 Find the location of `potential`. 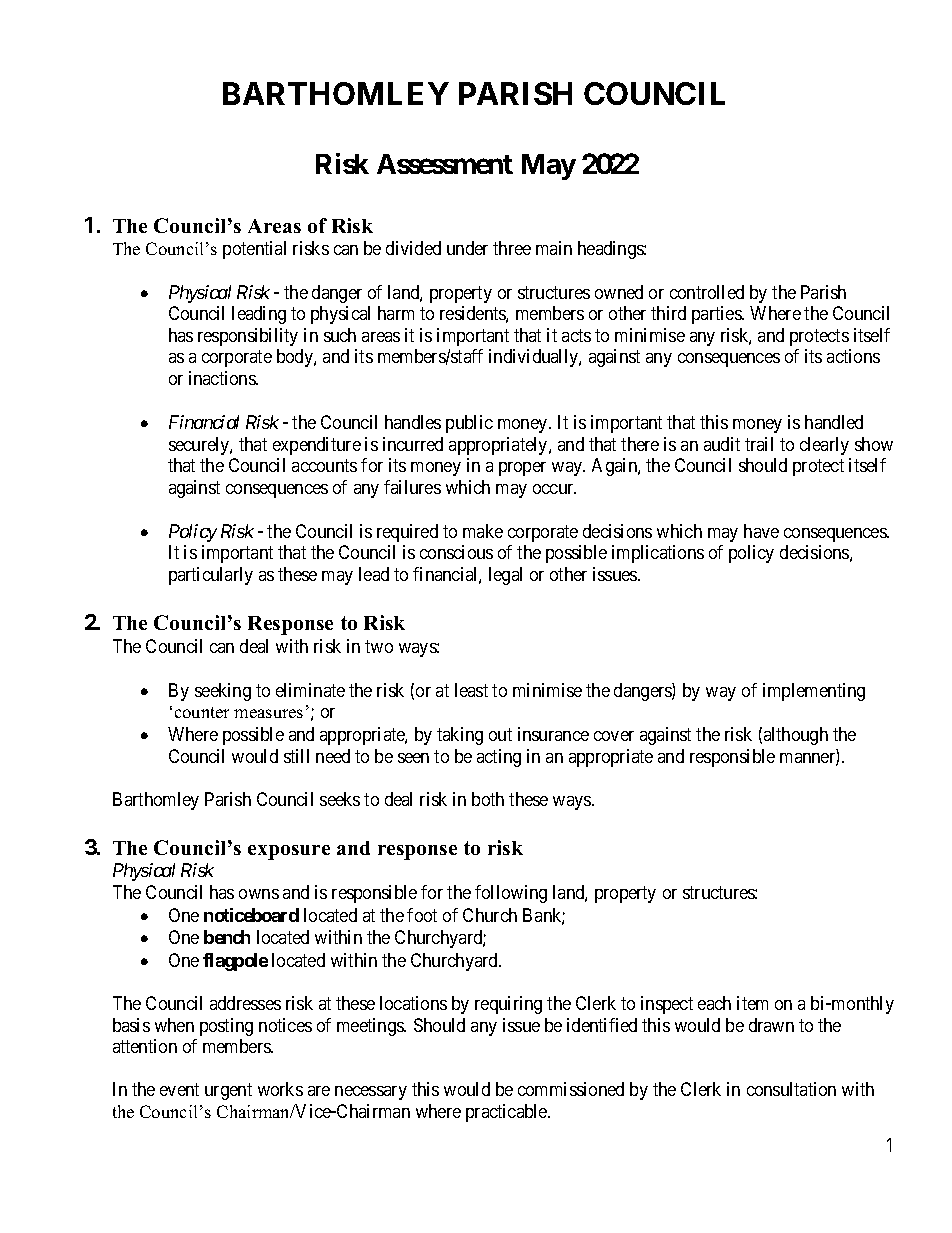

potential is located at coordinates (254, 250).
